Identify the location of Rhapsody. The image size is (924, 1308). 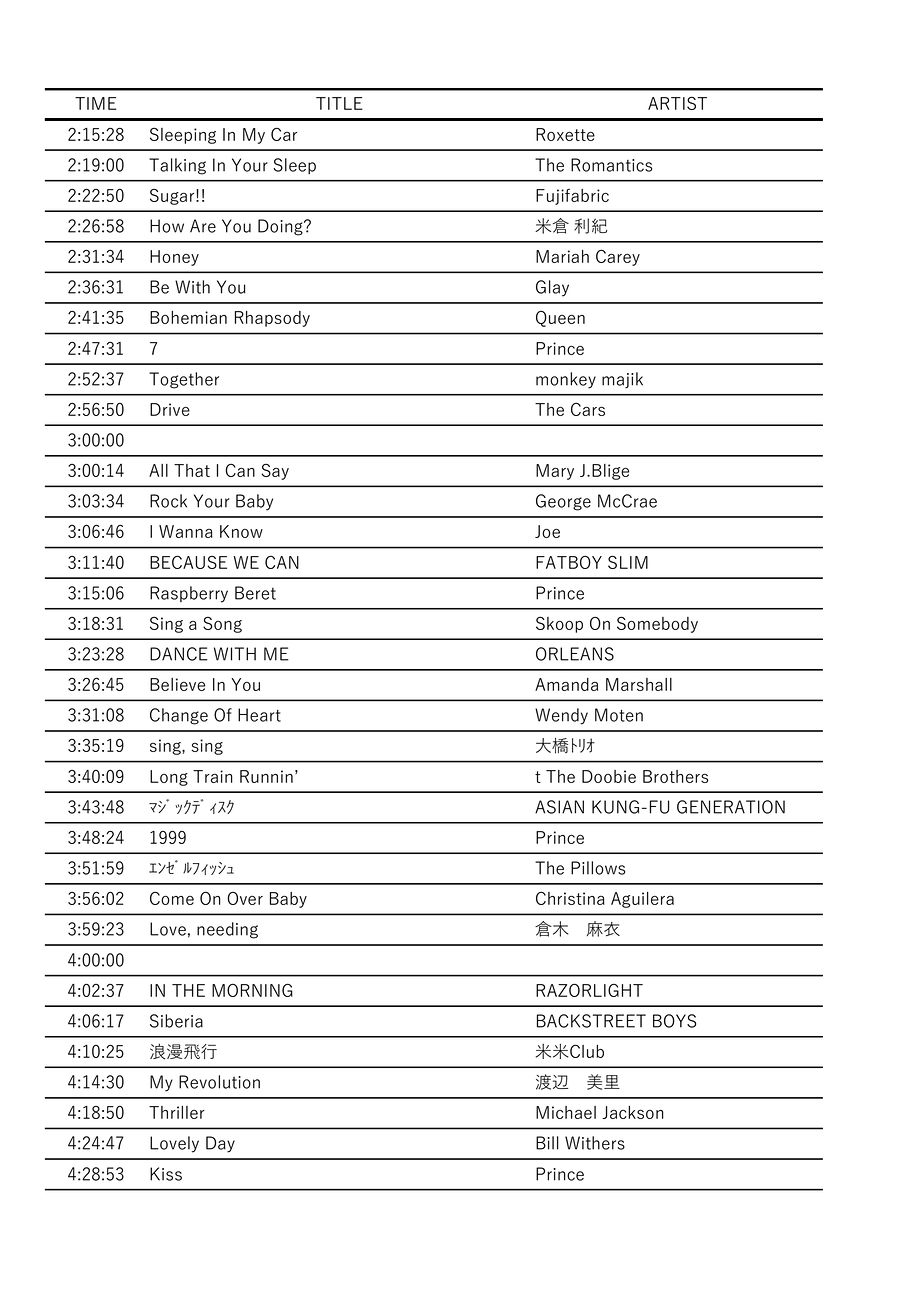
(272, 319).
